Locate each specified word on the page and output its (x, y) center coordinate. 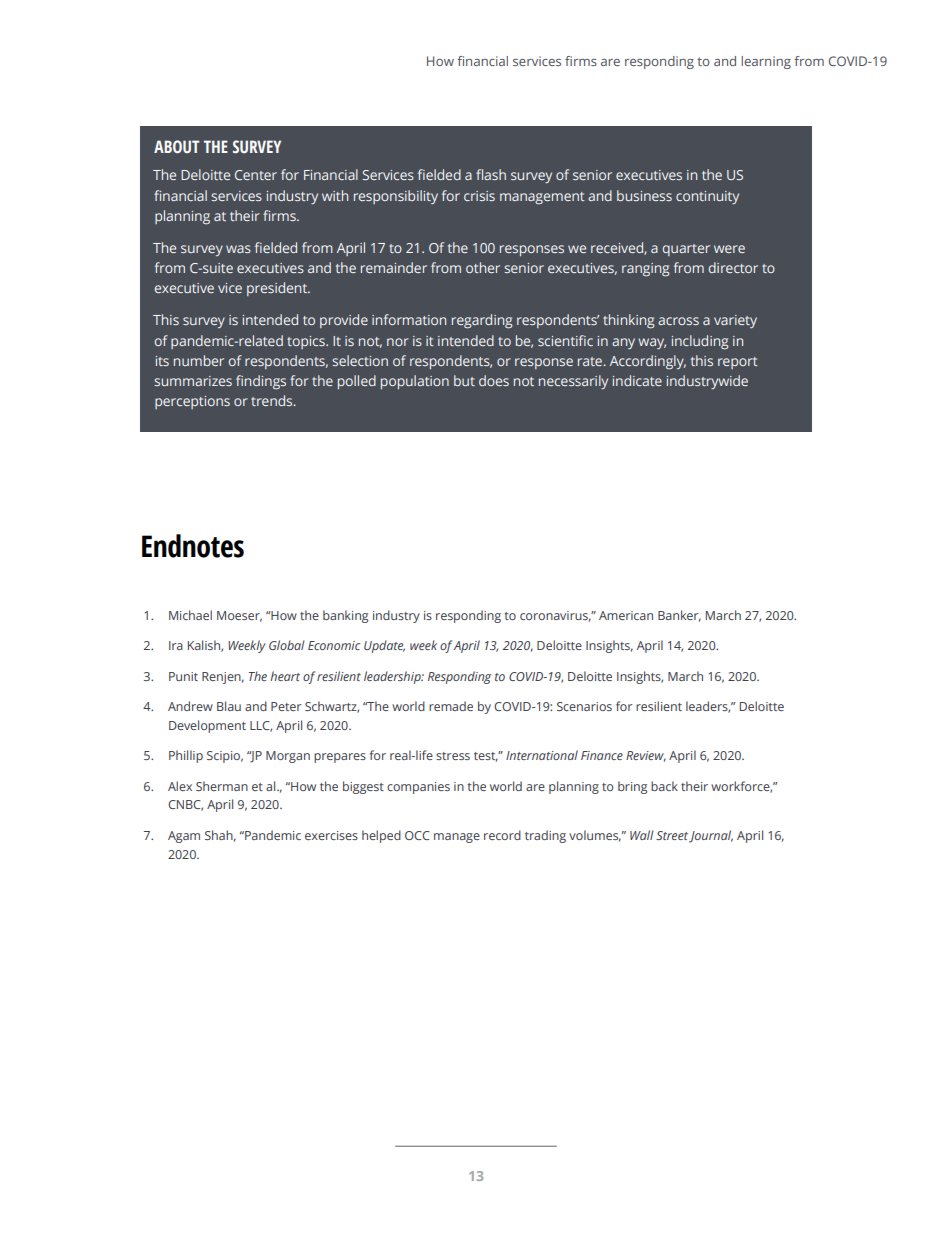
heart (285, 676)
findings (261, 382)
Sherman (222, 786)
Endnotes (193, 546)
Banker (679, 616)
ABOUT (176, 146)
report (738, 363)
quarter (686, 250)
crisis (479, 196)
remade (451, 706)
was (238, 249)
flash (491, 174)
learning (766, 62)
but (464, 380)
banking (345, 616)
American (626, 615)
